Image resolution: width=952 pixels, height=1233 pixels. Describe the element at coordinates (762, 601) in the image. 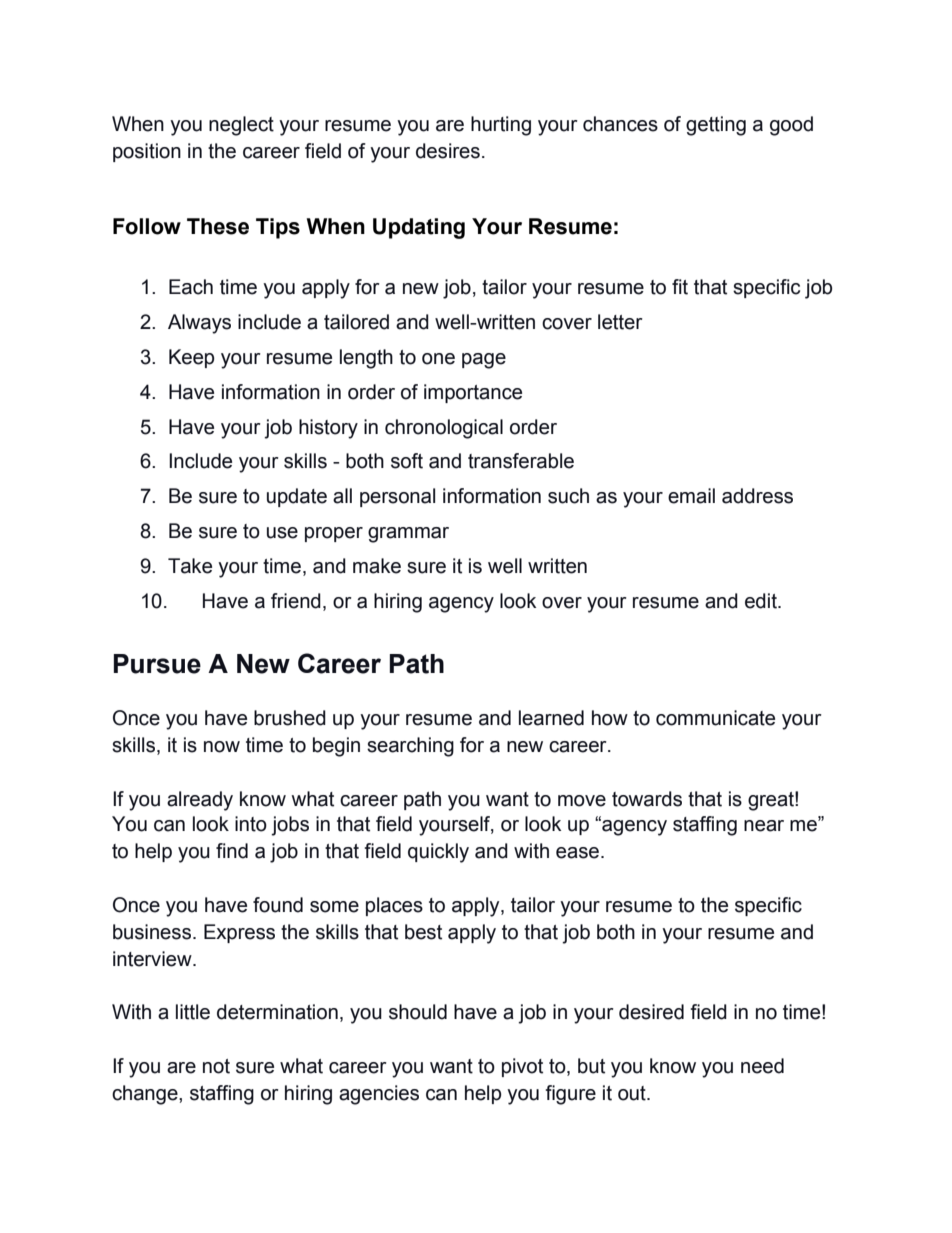

I see `edit` at that location.
